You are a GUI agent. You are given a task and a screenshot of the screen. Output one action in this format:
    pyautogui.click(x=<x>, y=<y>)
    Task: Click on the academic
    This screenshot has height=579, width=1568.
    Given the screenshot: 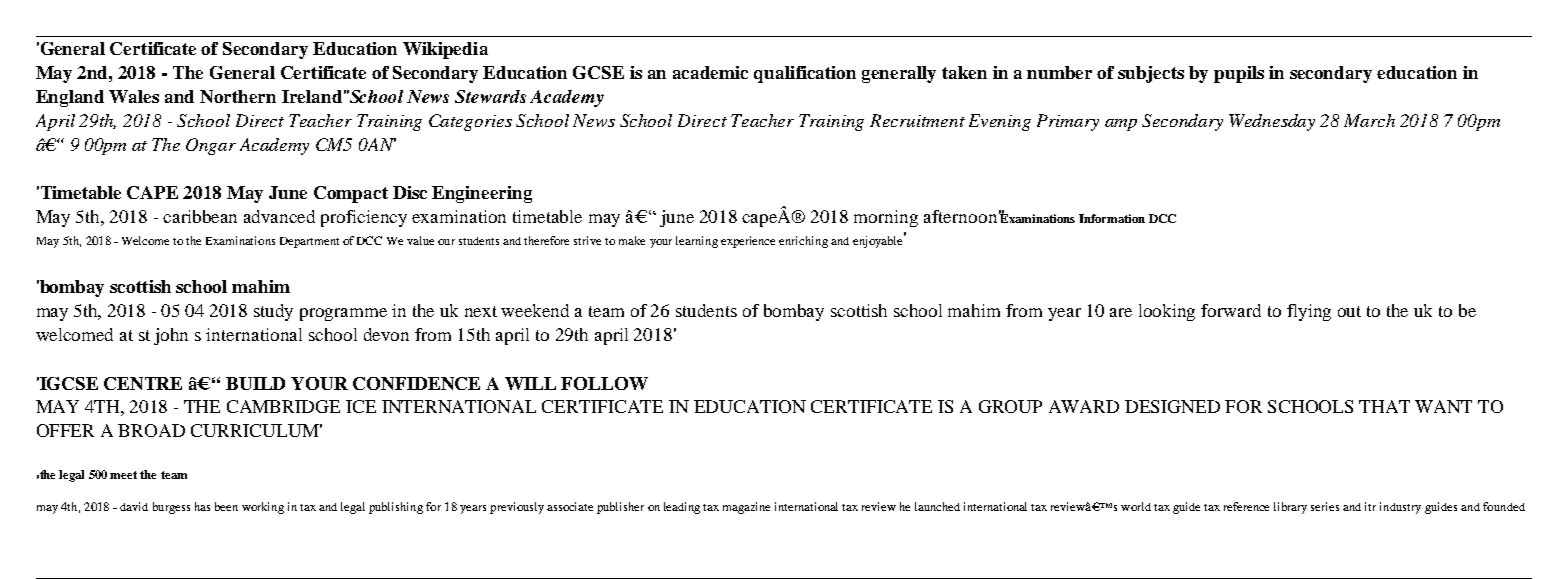 What is the action you would take?
    pyautogui.click(x=710, y=72)
